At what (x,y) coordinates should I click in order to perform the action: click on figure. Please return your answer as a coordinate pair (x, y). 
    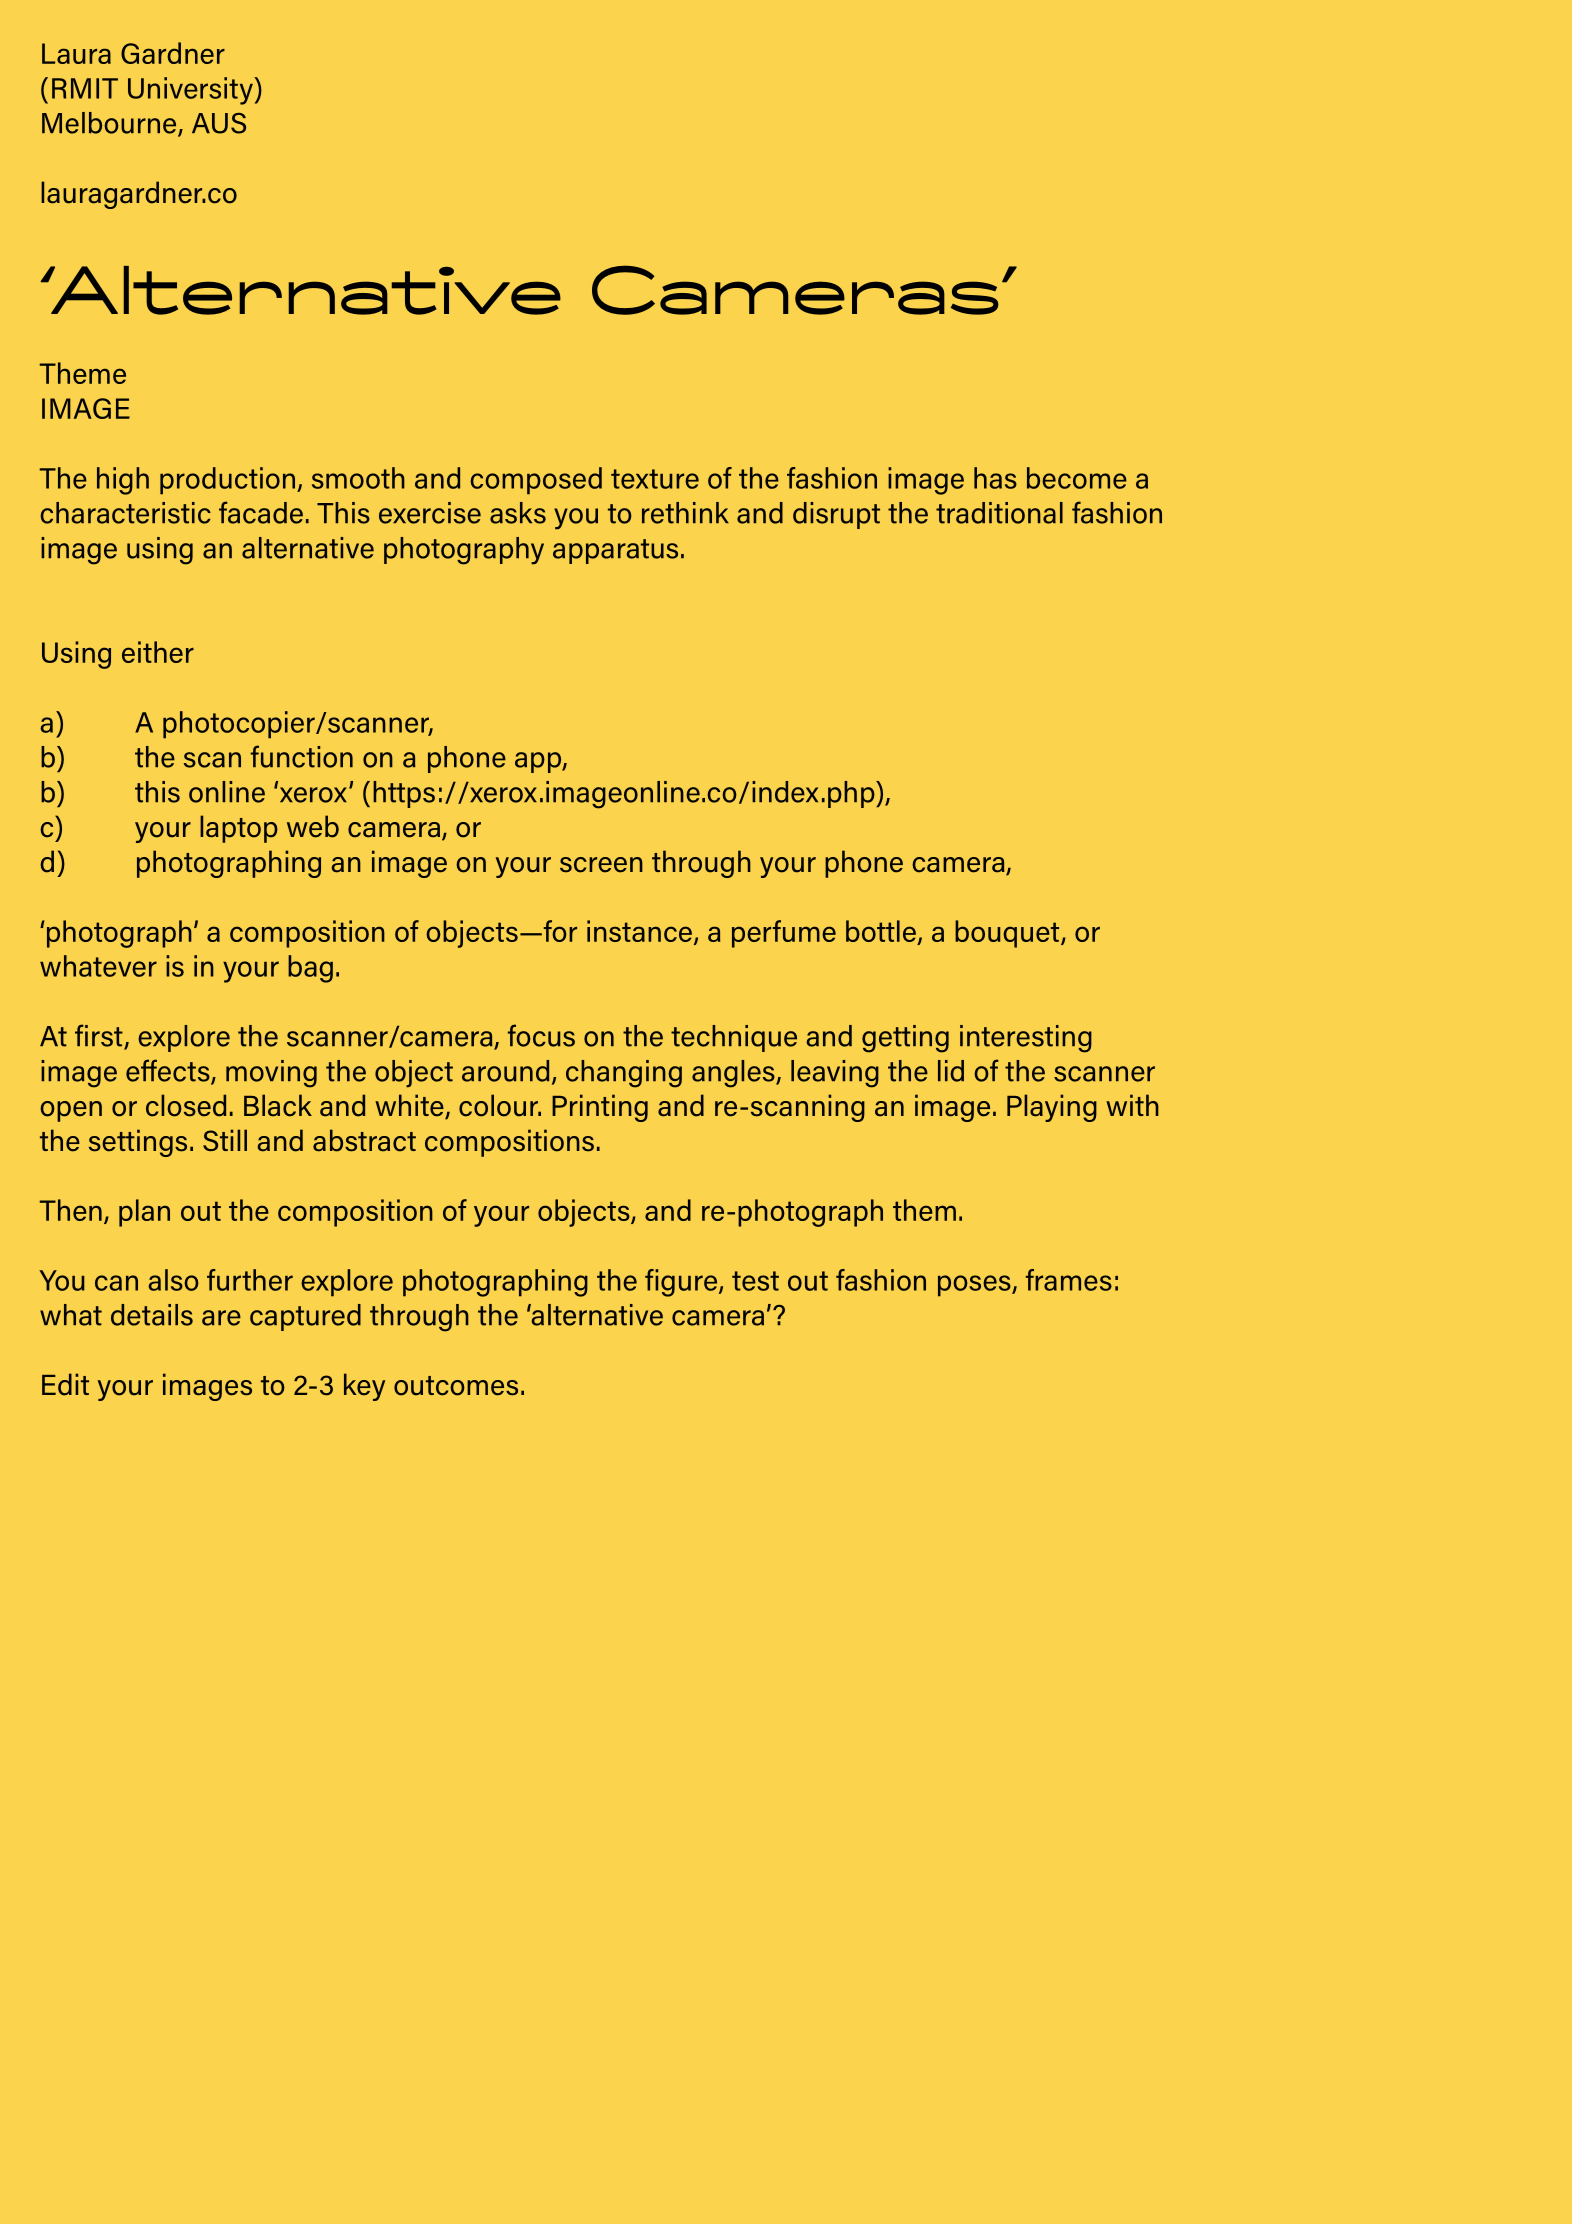
    Looking at the image, I should click on (682, 1283).
